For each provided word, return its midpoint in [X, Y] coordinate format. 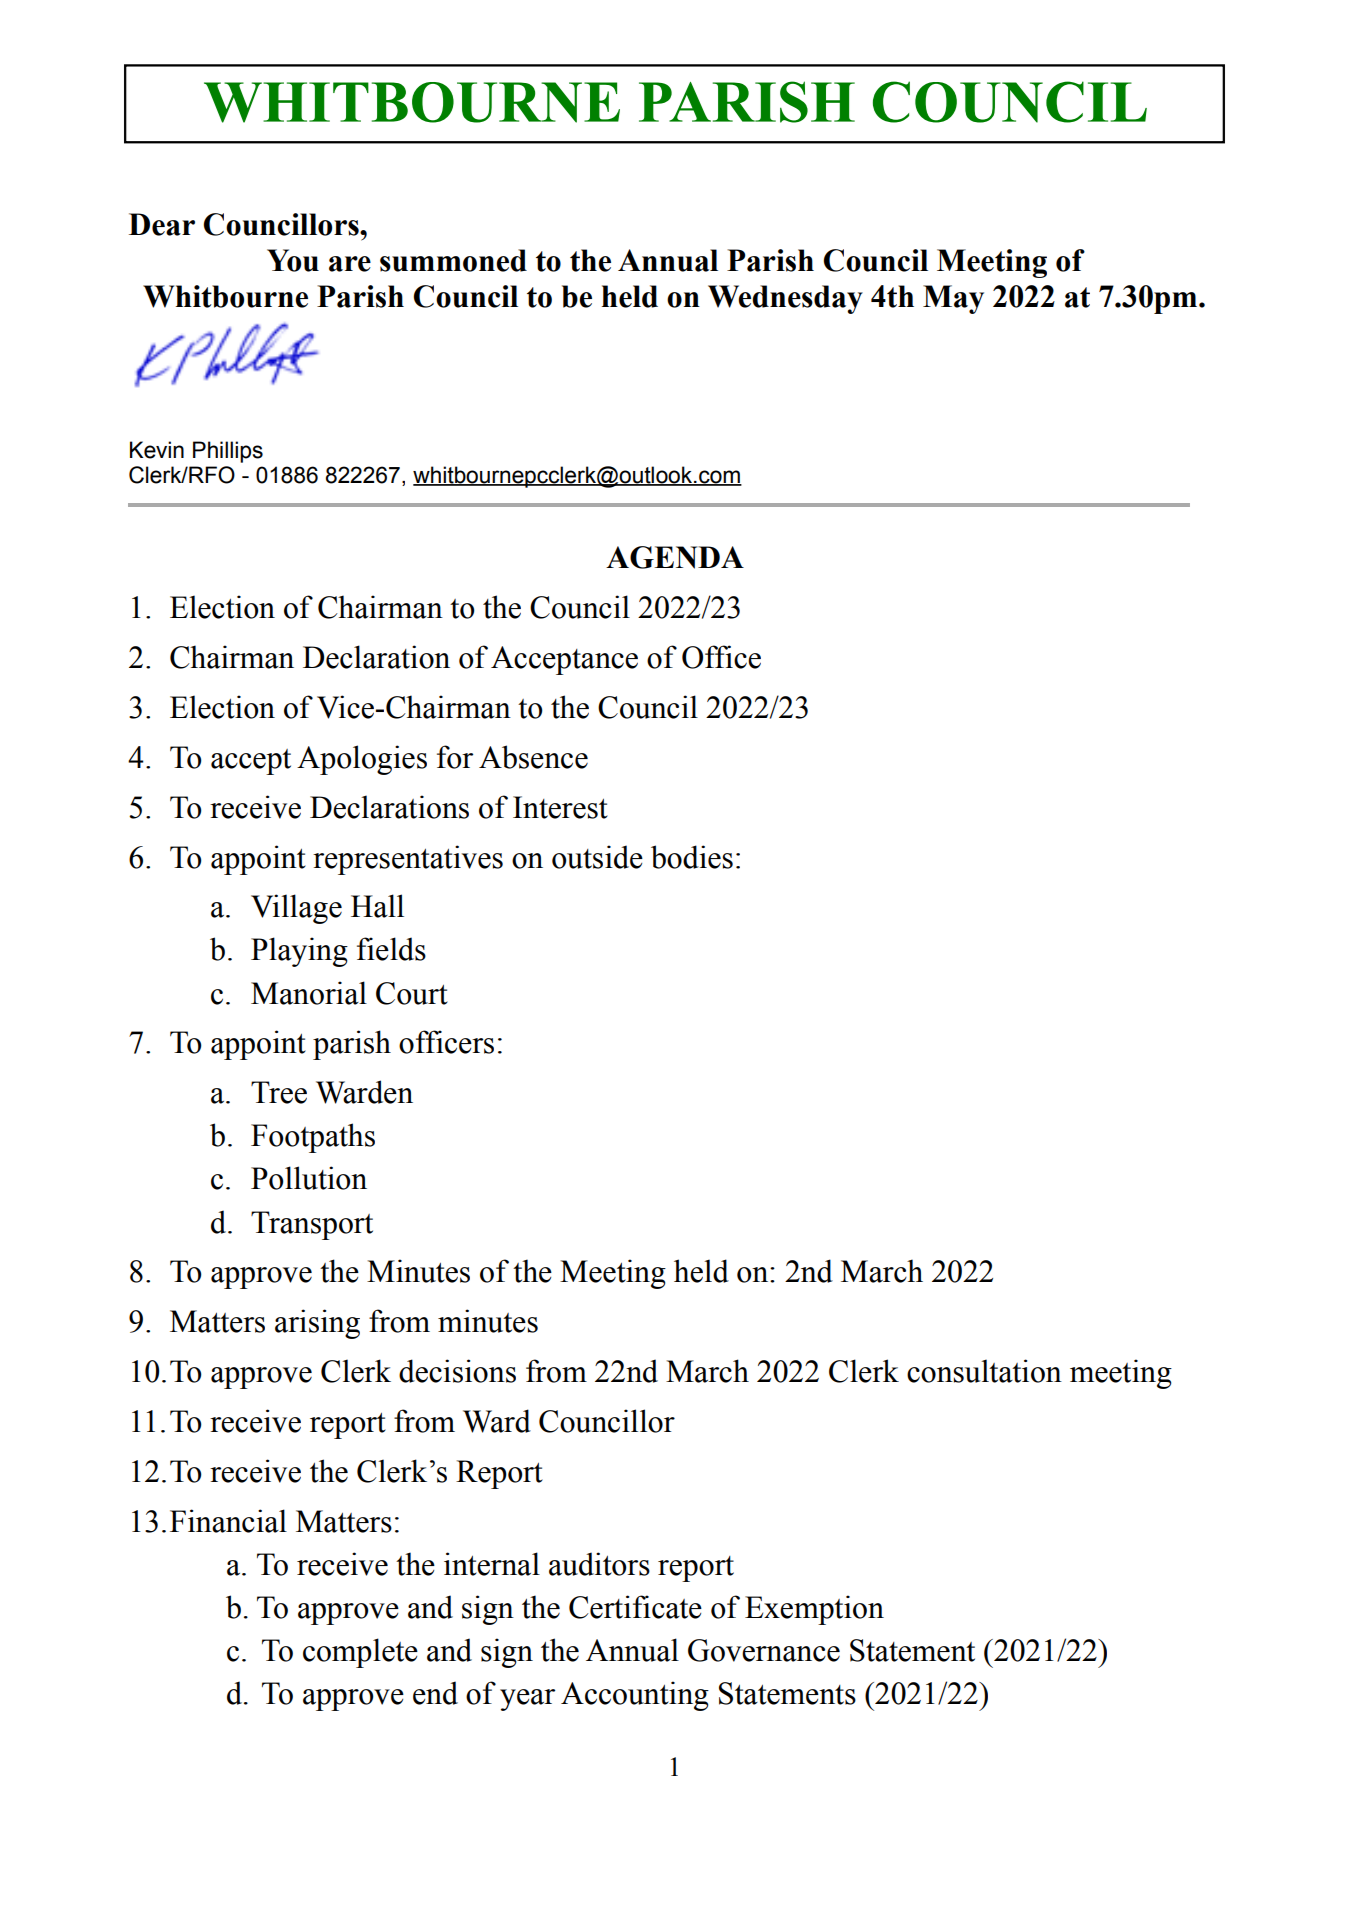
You [293, 260]
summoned [453, 260]
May [953, 299]
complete [360, 1653]
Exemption [814, 1610]
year [527, 1700]
